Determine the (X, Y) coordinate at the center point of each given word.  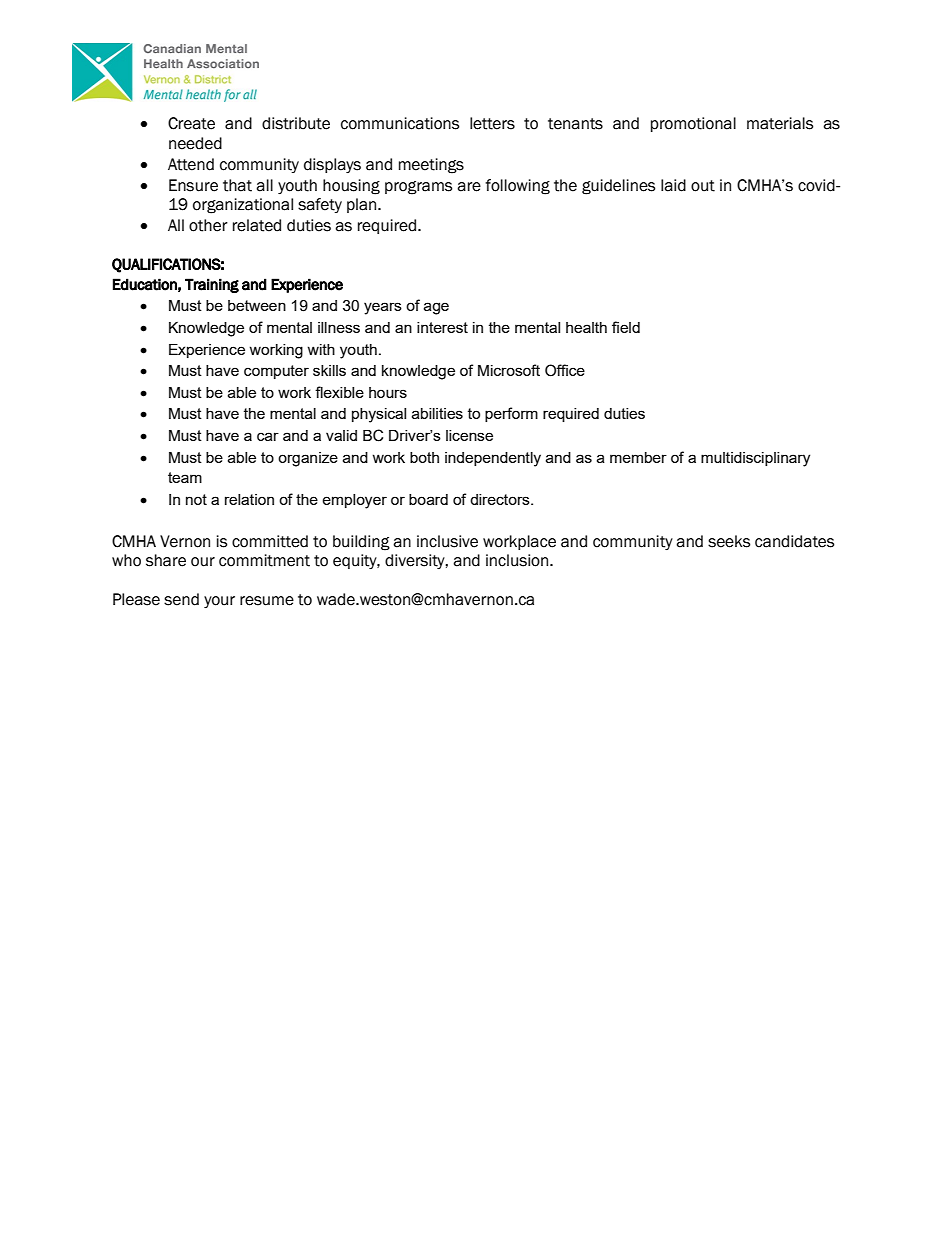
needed (195, 143)
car (268, 436)
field (626, 327)
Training (212, 285)
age (436, 308)
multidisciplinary (755, 459)
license (469, 435)
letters (492, 123)
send (181, 599)
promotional (693, 124)
